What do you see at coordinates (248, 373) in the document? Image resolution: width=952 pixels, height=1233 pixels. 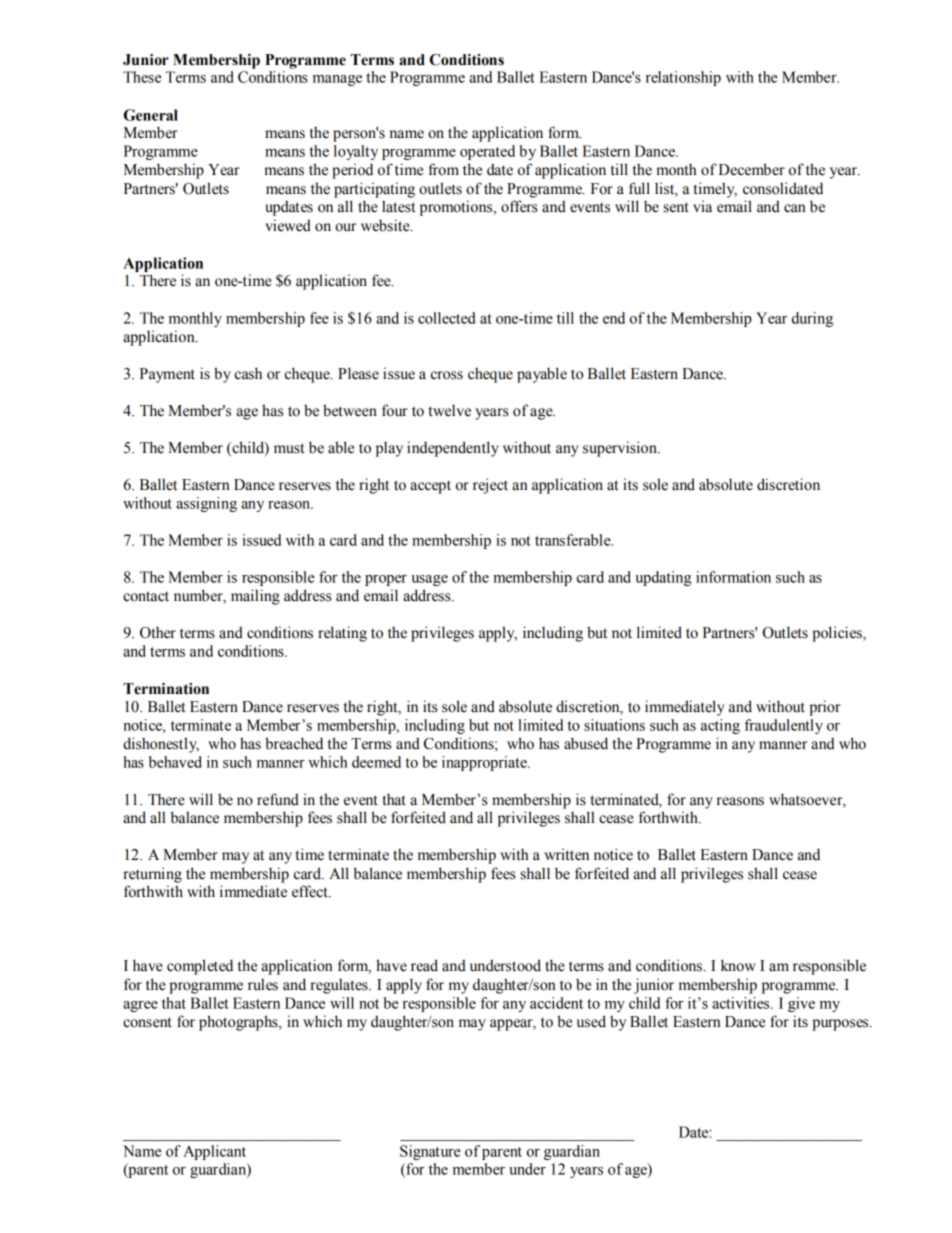 I see `cash` at bounding box center [248, 373].
